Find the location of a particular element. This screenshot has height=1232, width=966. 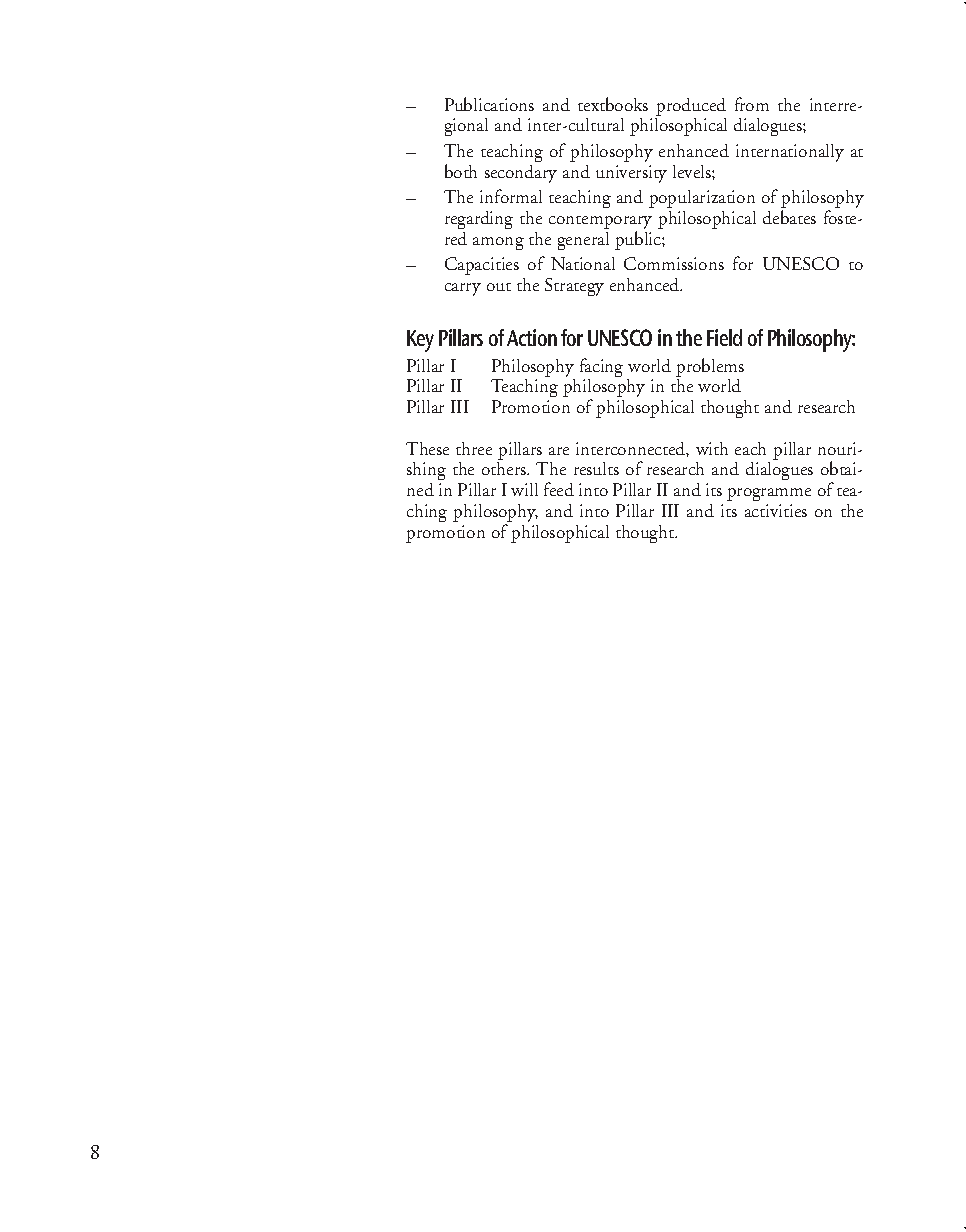

general is located at coordinates (583, 241).
